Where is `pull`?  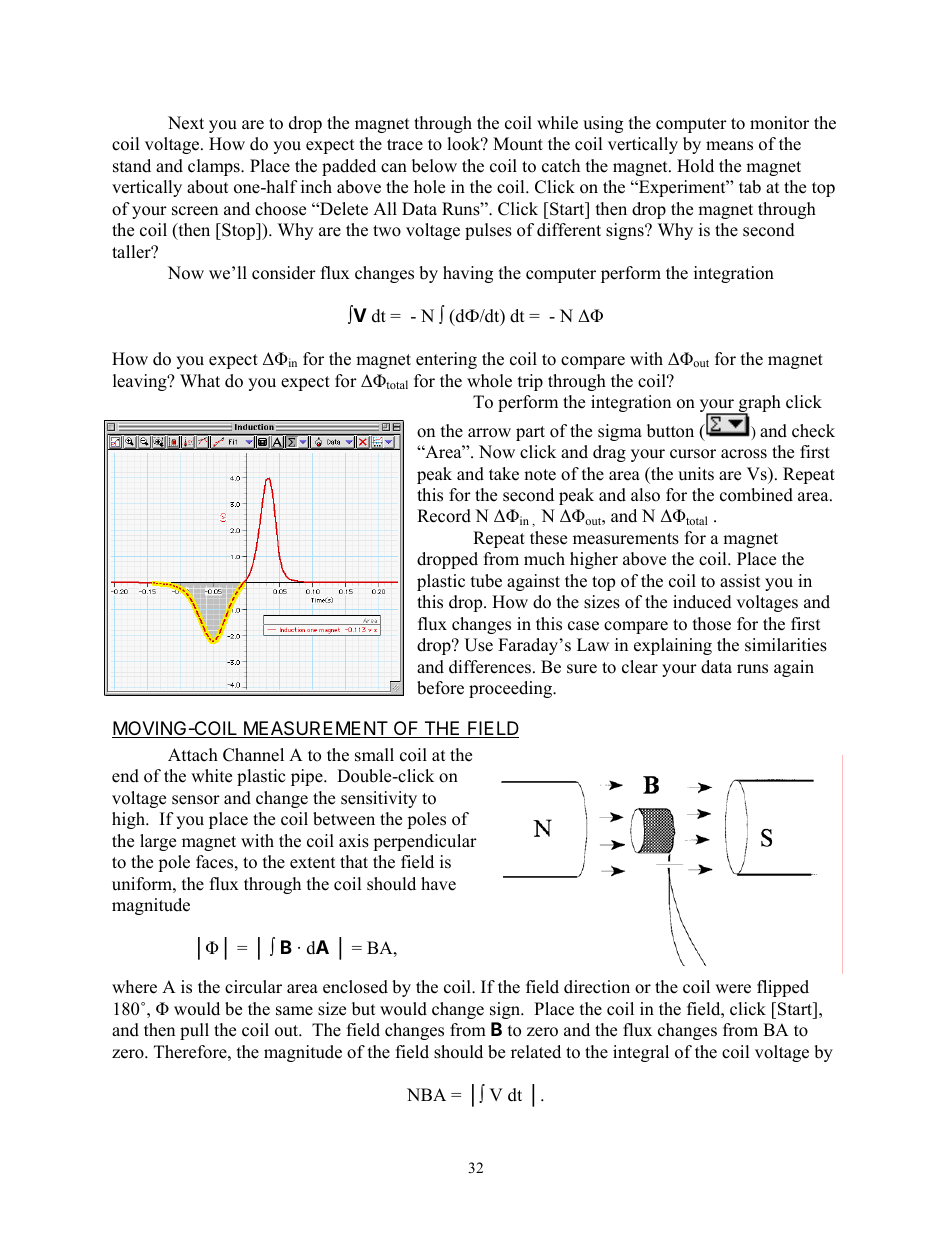
pull is located at coordinates (194, 1031).
